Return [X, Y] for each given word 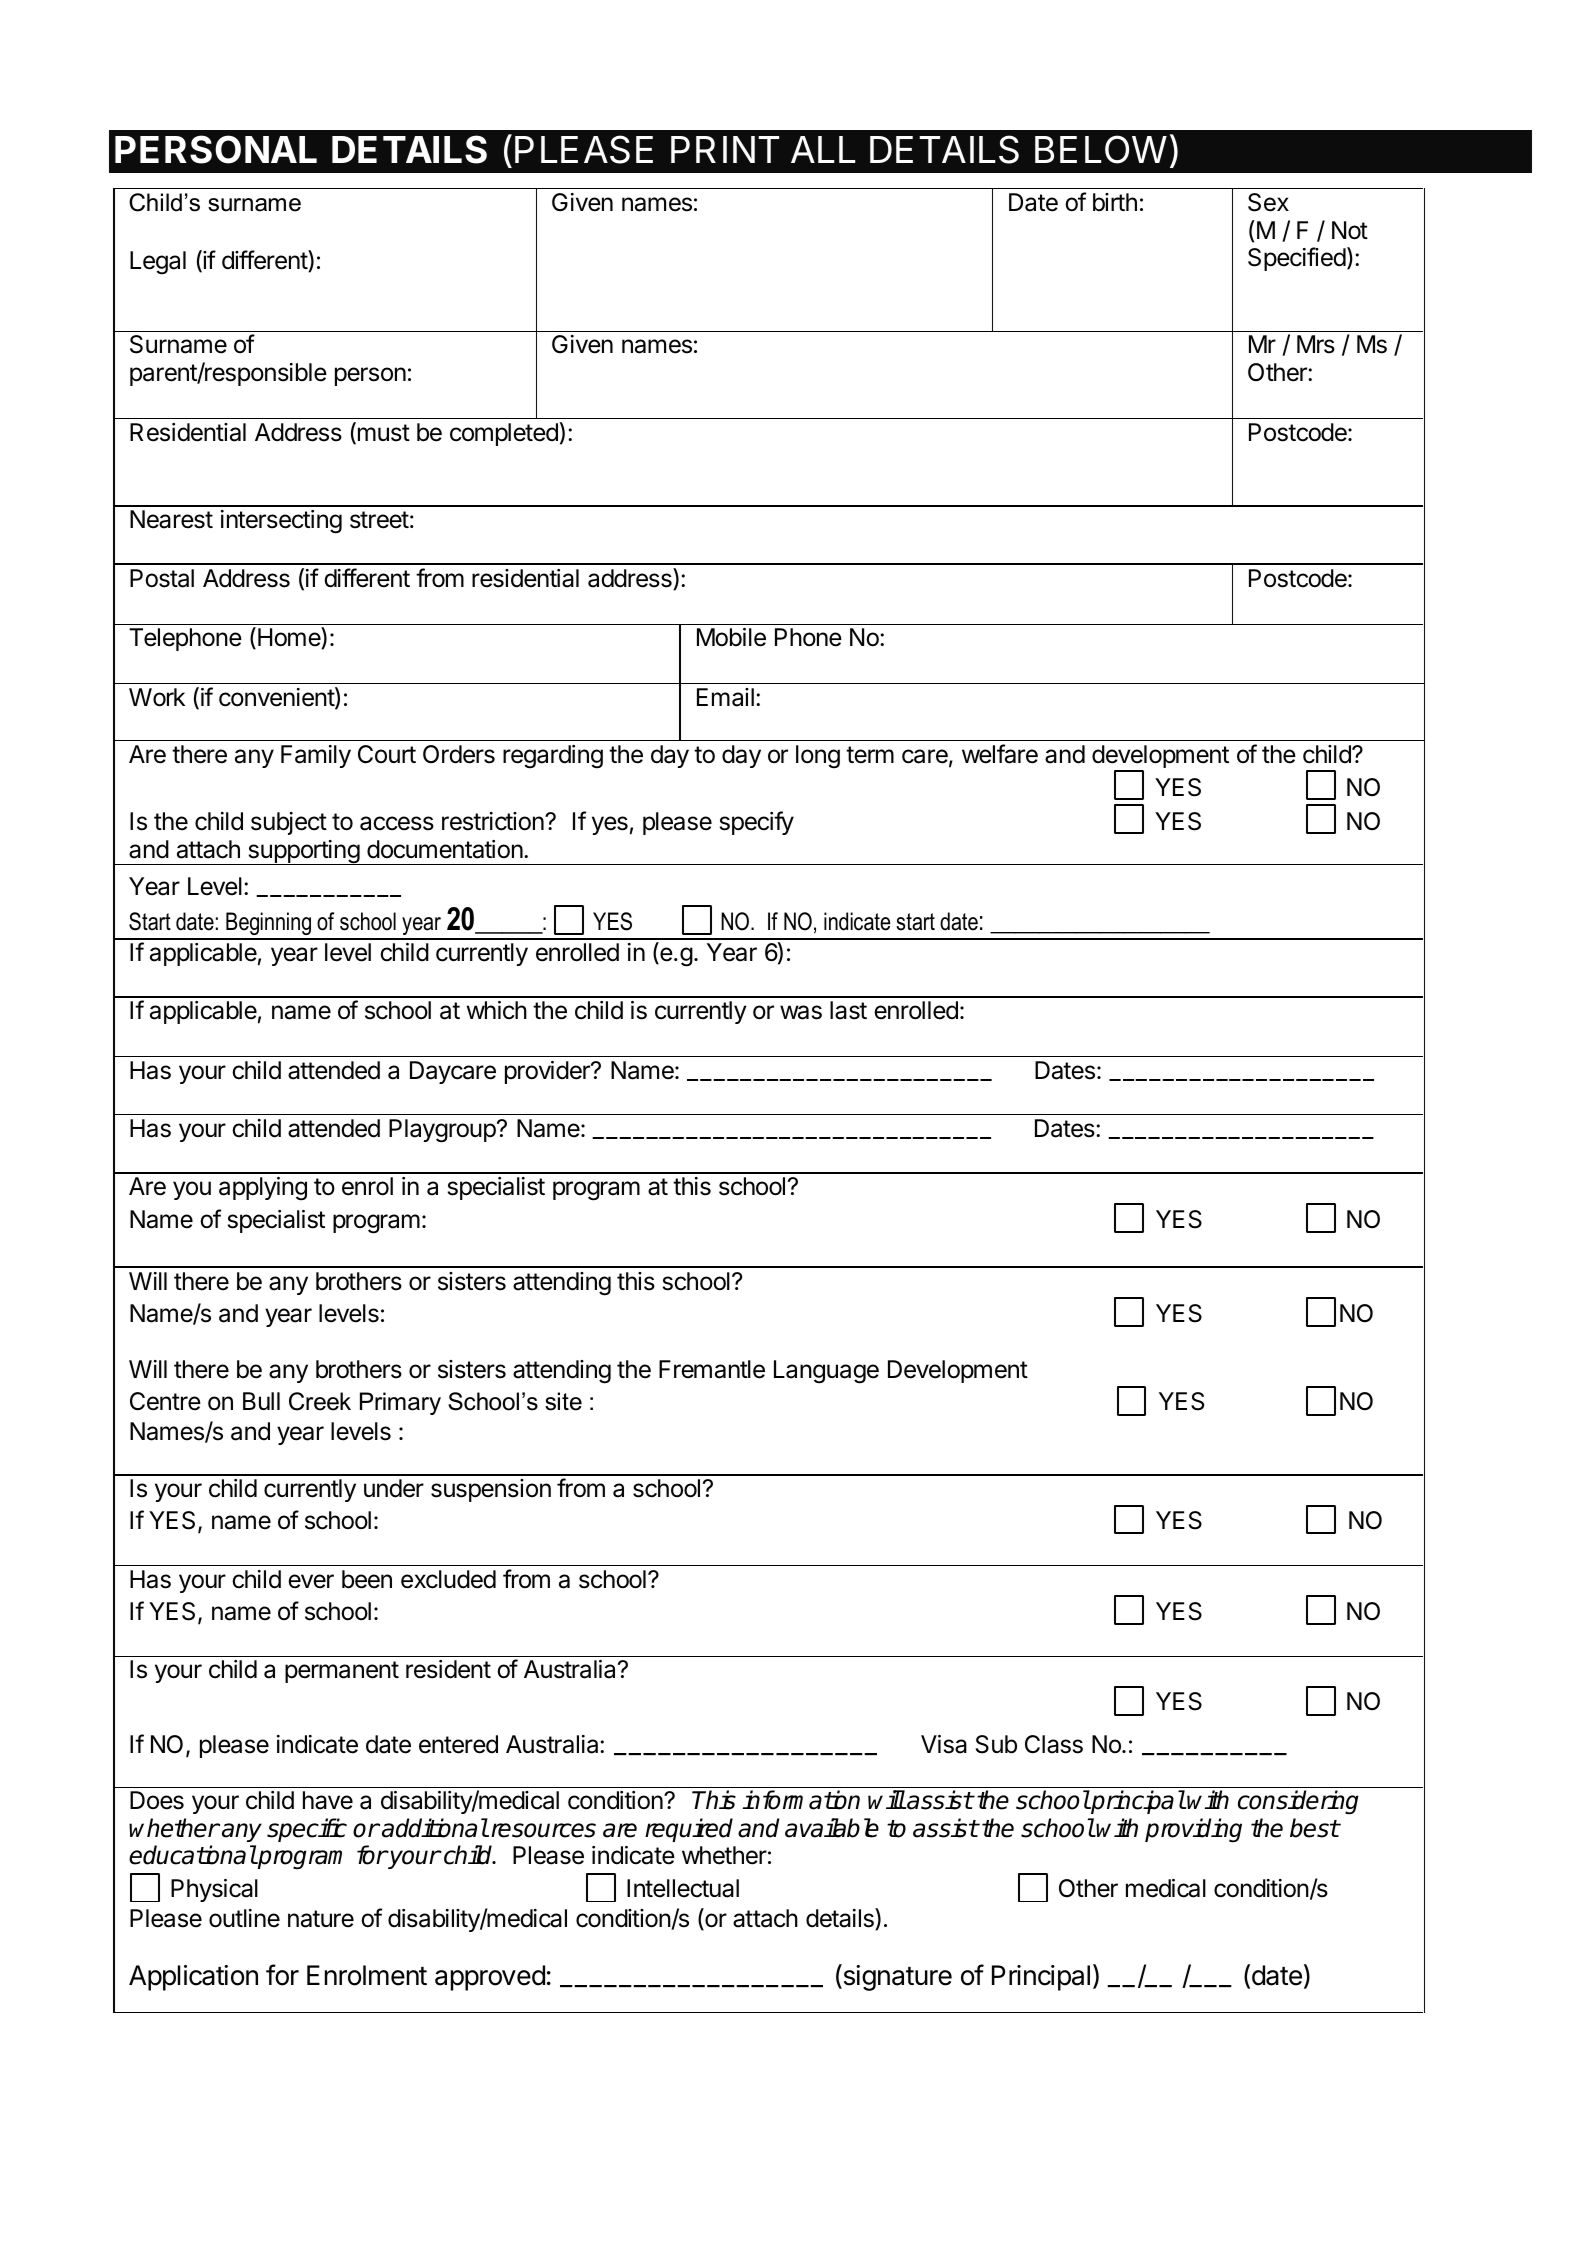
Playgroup [442, 1131]
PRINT [725, 149]
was [801, 1012]
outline [244, 1918]
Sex [1268, 202]
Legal [158, 263]
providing [1193, 1830]
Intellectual [683, 1888]
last [848, 1010]
